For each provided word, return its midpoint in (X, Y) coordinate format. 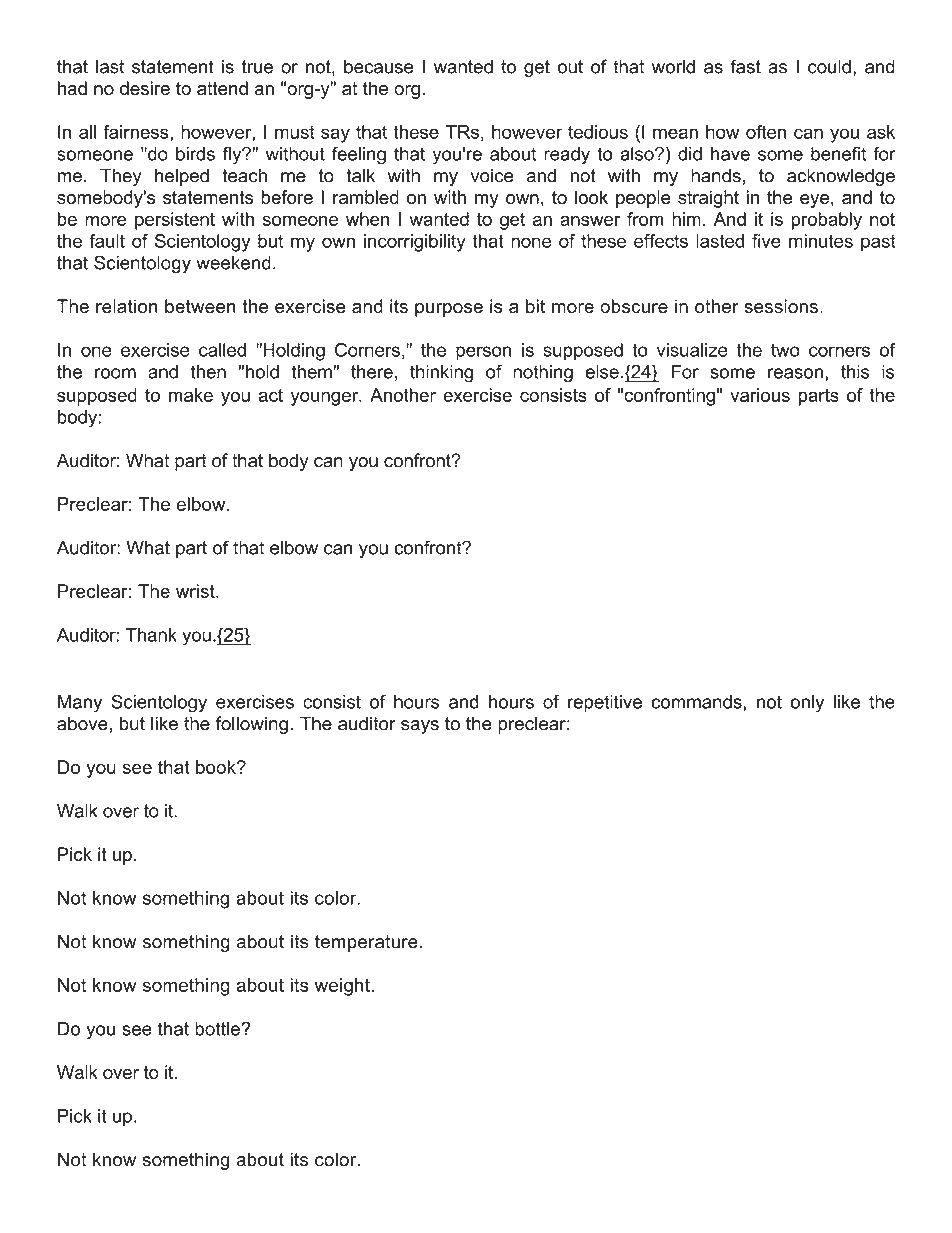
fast (745, 66)
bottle (218, 1029)
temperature (366, 943)
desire (145, 88)
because (378, 66)
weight (342, 987)
